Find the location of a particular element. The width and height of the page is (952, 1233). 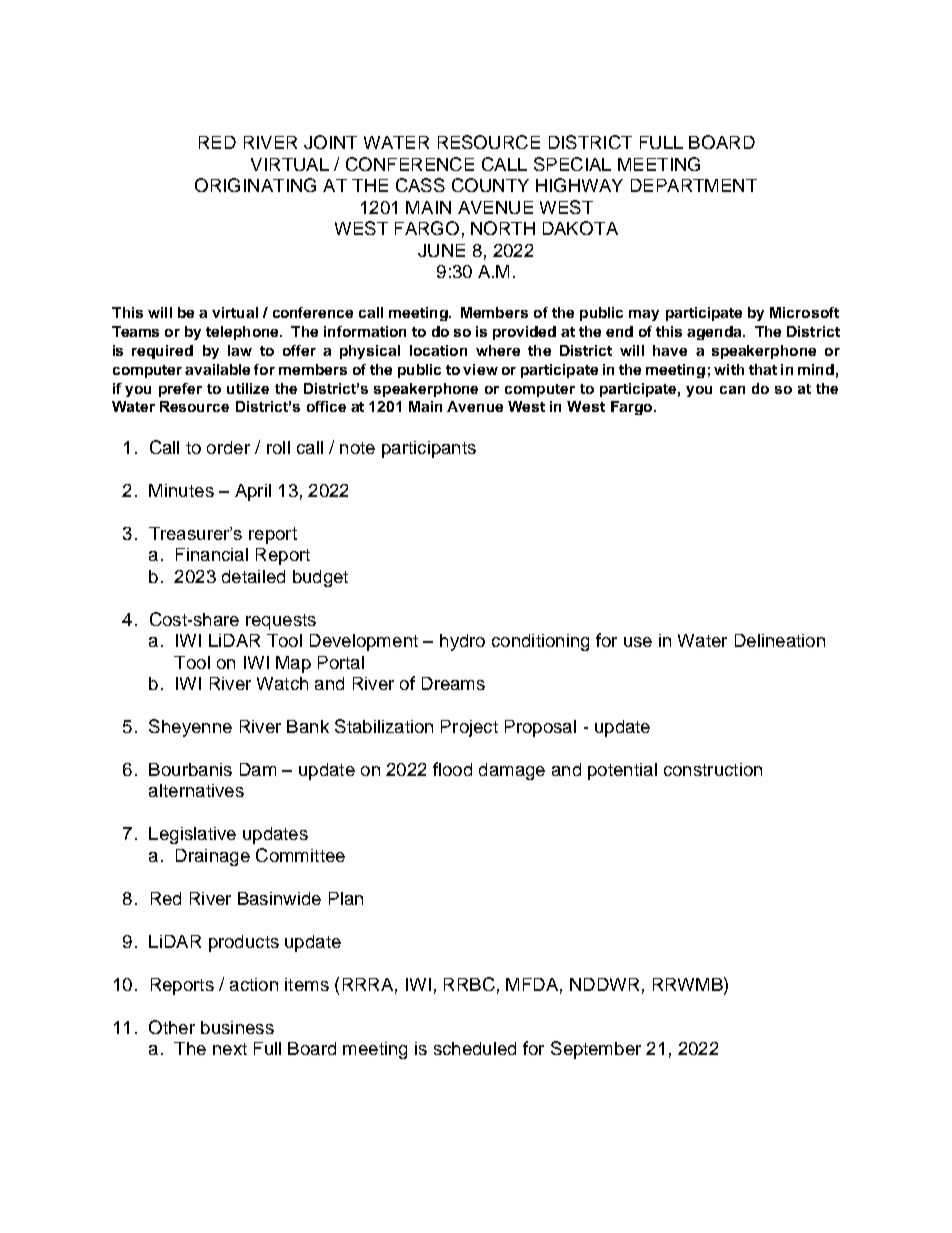

participants is located at coordinates (429, 449).
